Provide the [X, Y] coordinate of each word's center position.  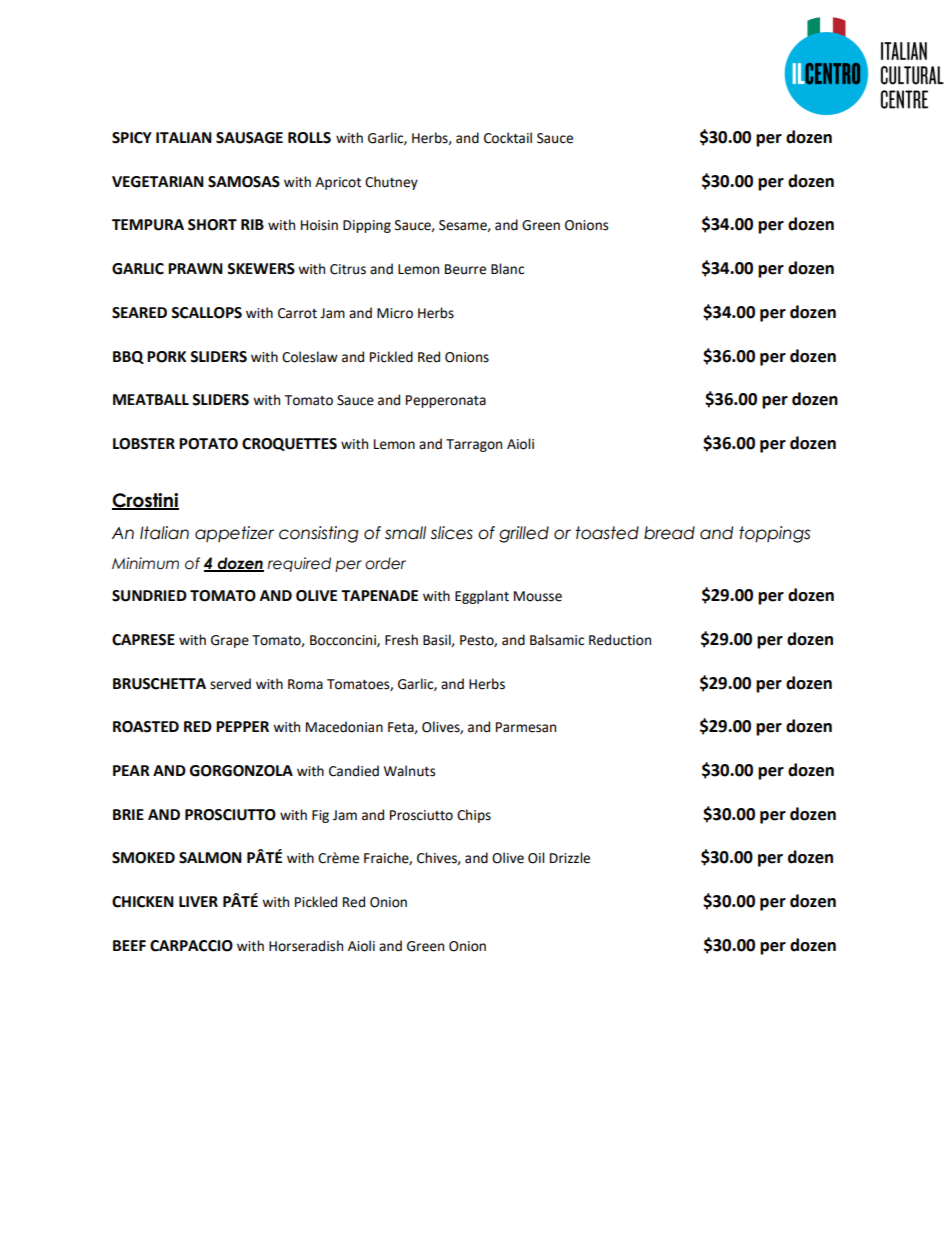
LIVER [198, 901]
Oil [536, 858]
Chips [474, 816]
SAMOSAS [244, 182]
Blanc [507, 269]
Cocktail [508, 138]
